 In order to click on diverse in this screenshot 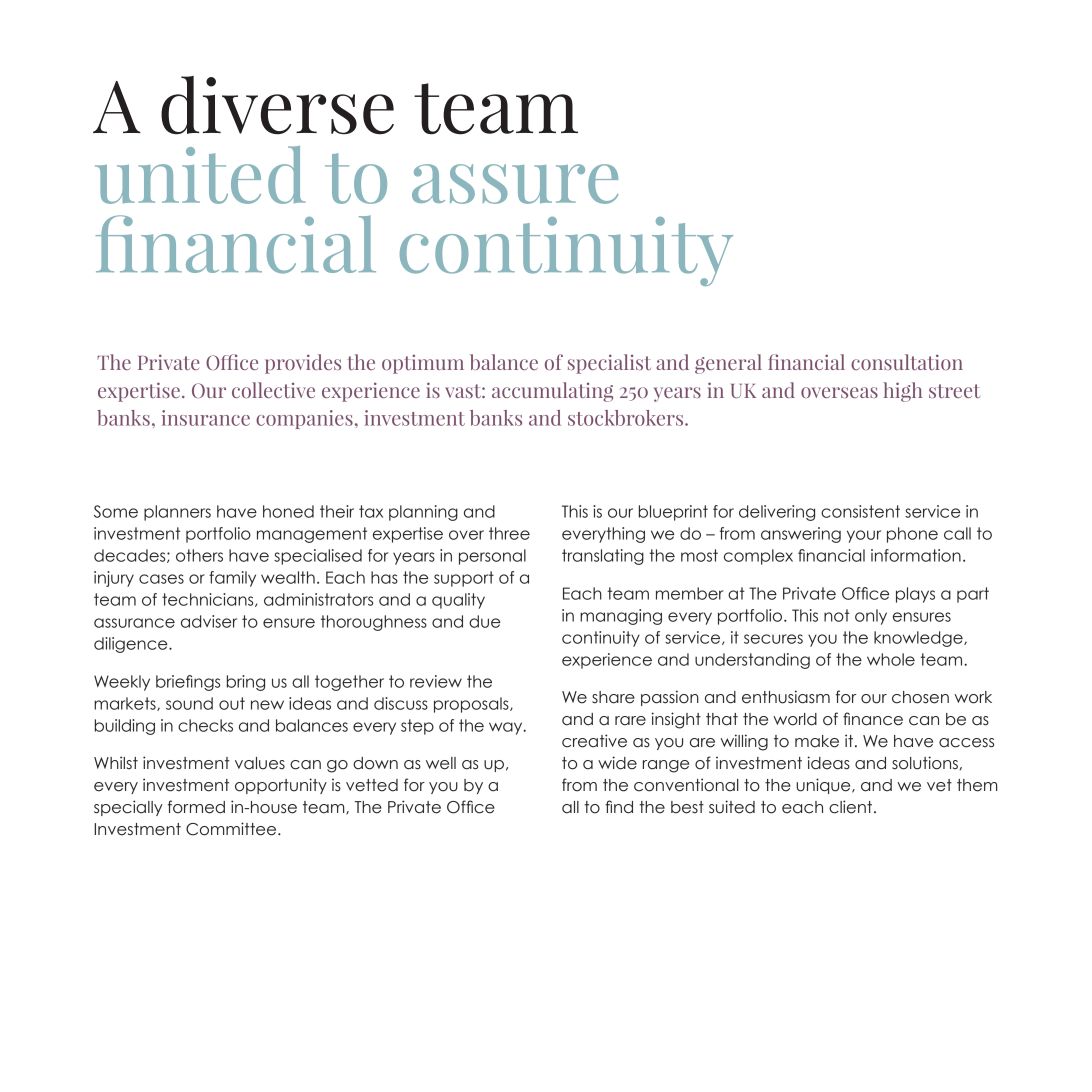, I will do `click(277, 105)`.
